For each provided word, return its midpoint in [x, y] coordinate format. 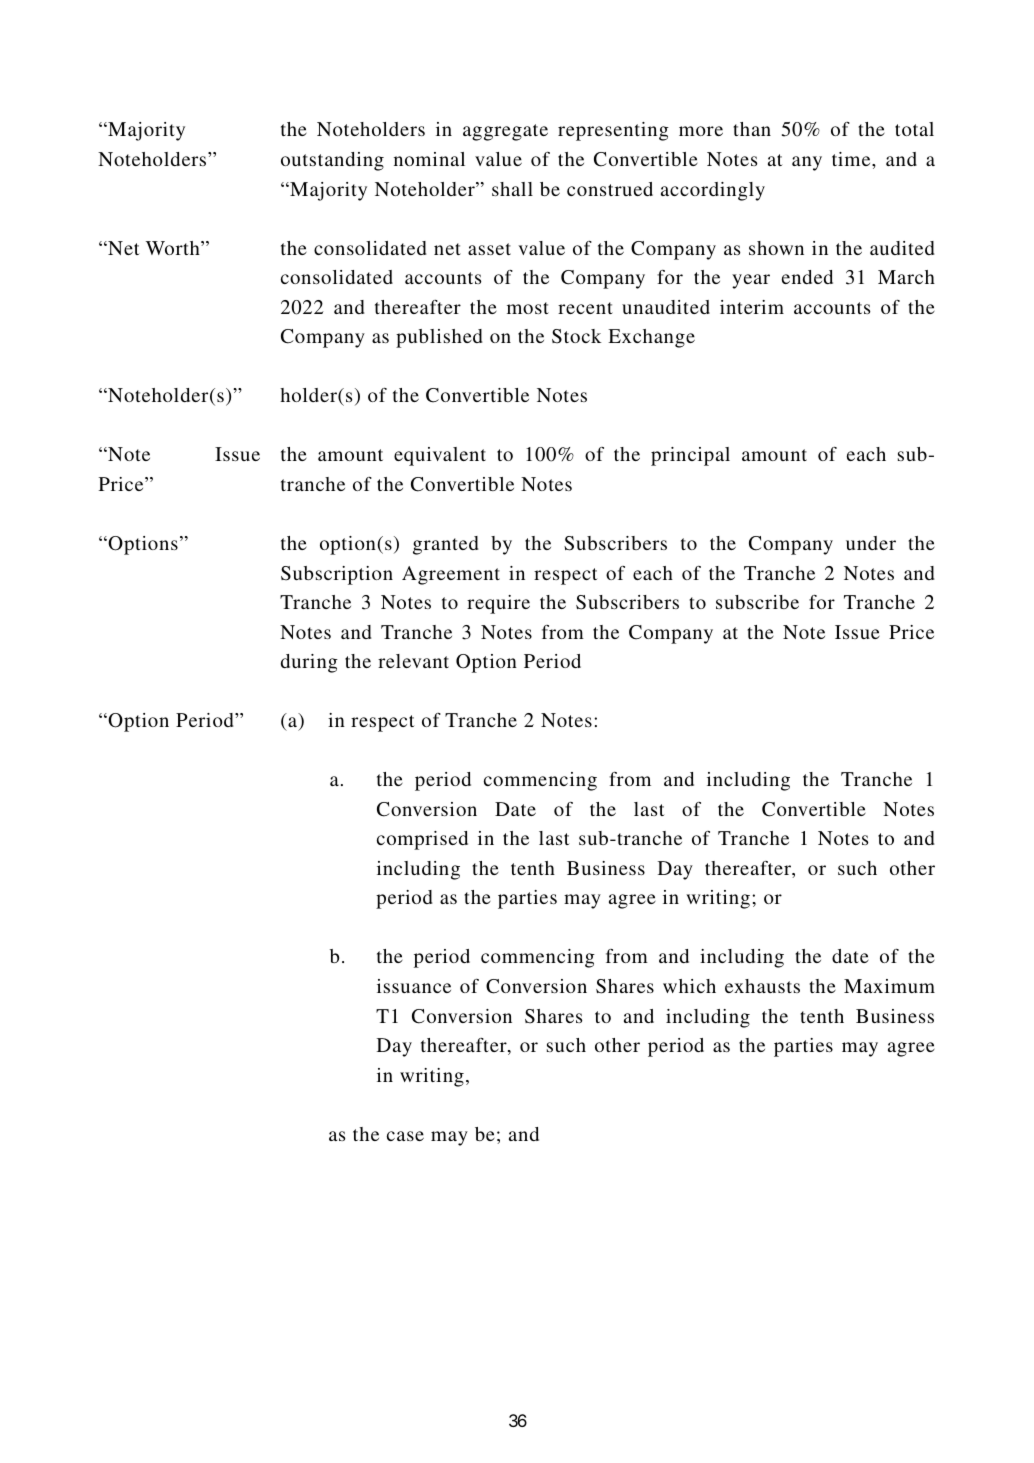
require [498, 604]
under [871, 543]
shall [512, 189]
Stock [577, 336]
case [405, 1136]
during [309, 663]
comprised [422, 840]
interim [752, 307]
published [439, 338]
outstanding [332, 161]
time [852, 159]
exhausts [762, 986]
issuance [414, 986]
